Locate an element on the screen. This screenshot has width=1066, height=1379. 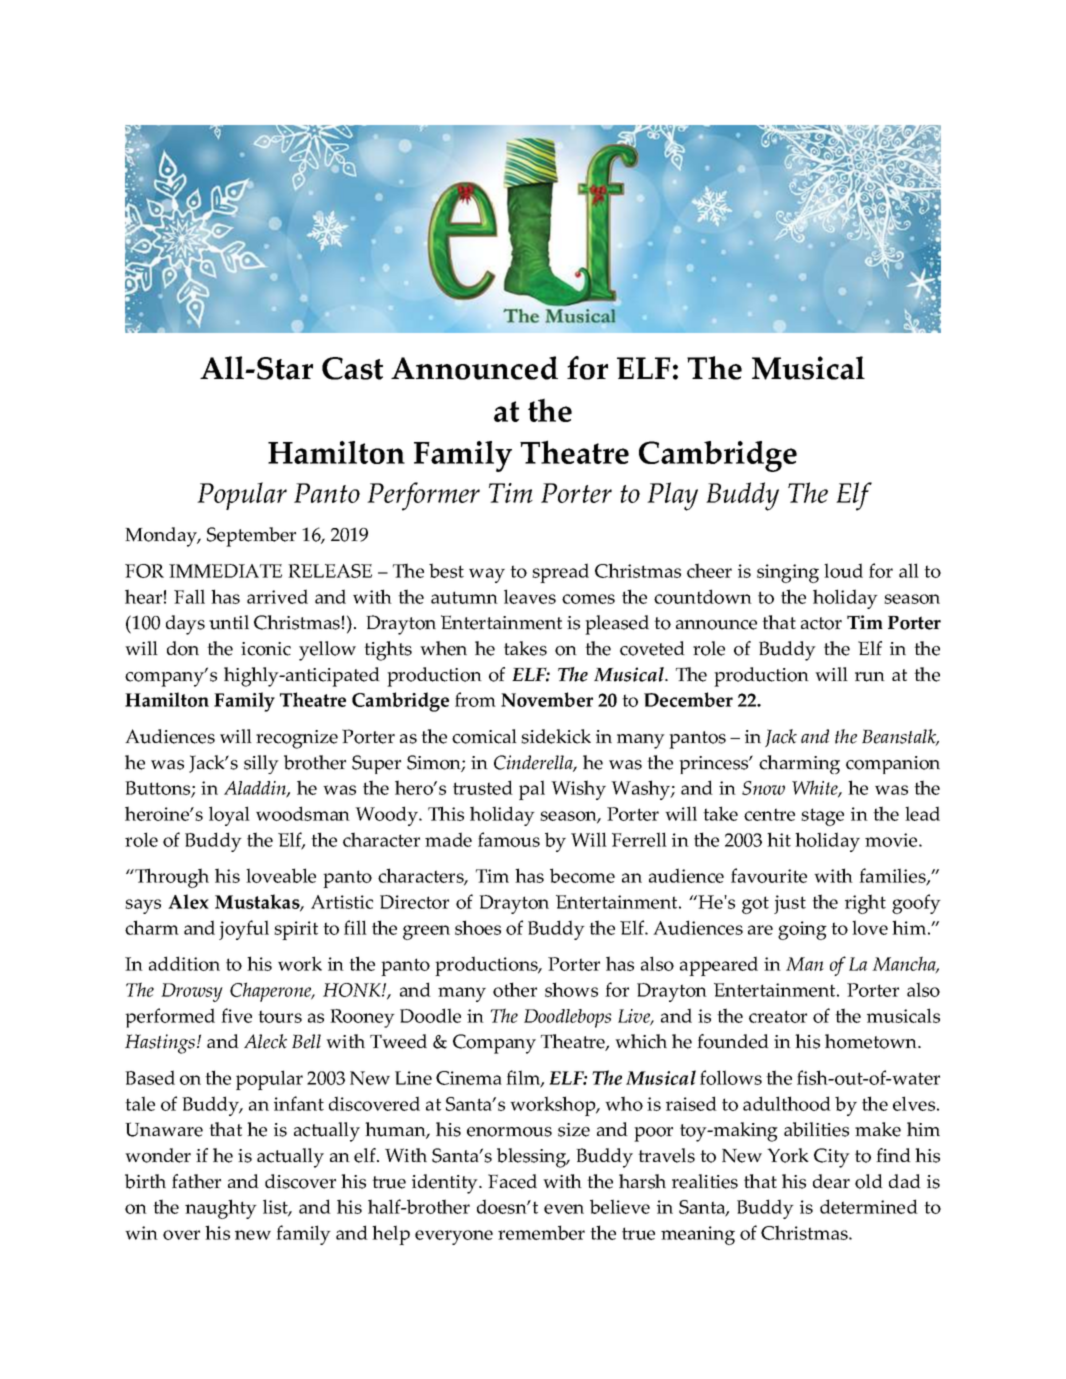
naughty is located at coordinates (221, 1209).
